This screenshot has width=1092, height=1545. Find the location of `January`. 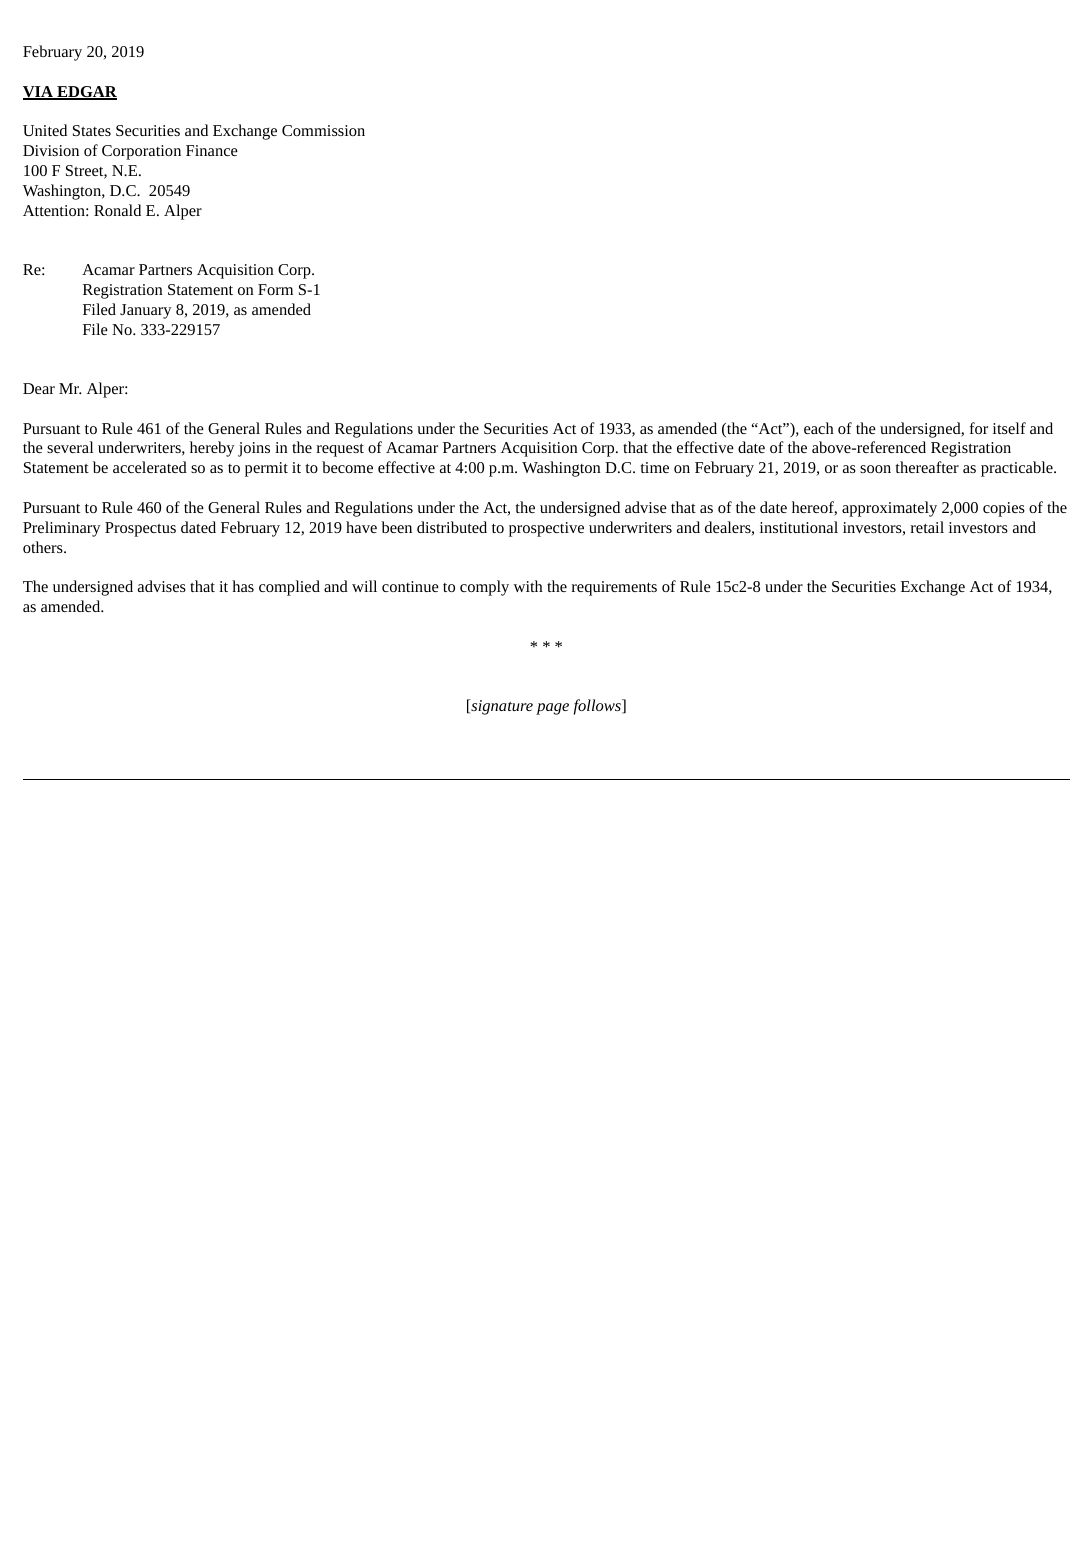

January is located at coordinates (145, 311).
